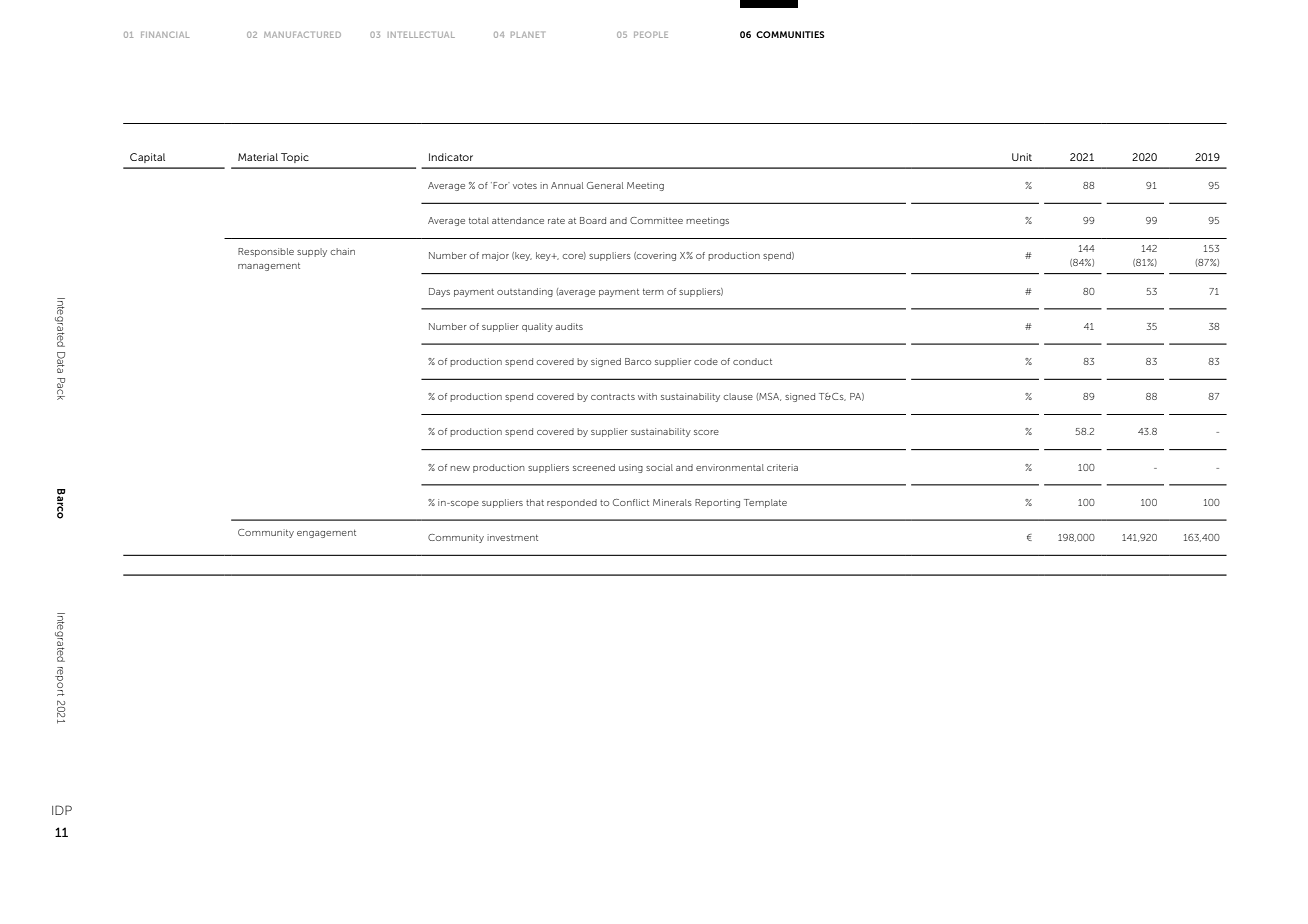  I want to click on FINANCIAL, so click(165, 34).
